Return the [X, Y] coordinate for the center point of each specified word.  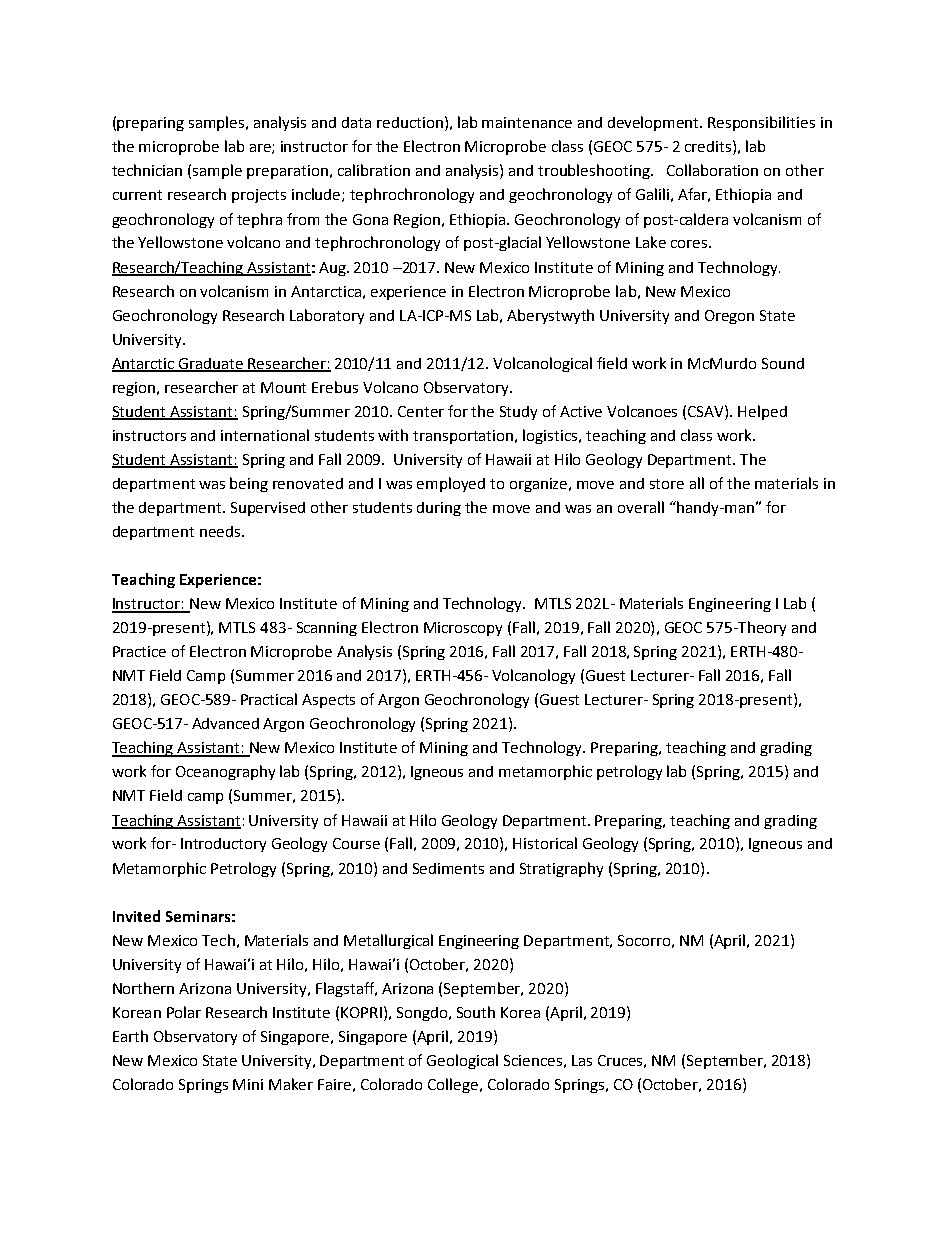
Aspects [328, 701]
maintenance [527, 122]
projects [259, 196]
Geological [462, 1061]
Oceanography [225, 772]
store [667, 484]
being [249, 484]
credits [708, 146]
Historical [545, 843]
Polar [184, 1012]
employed [451, 484]
